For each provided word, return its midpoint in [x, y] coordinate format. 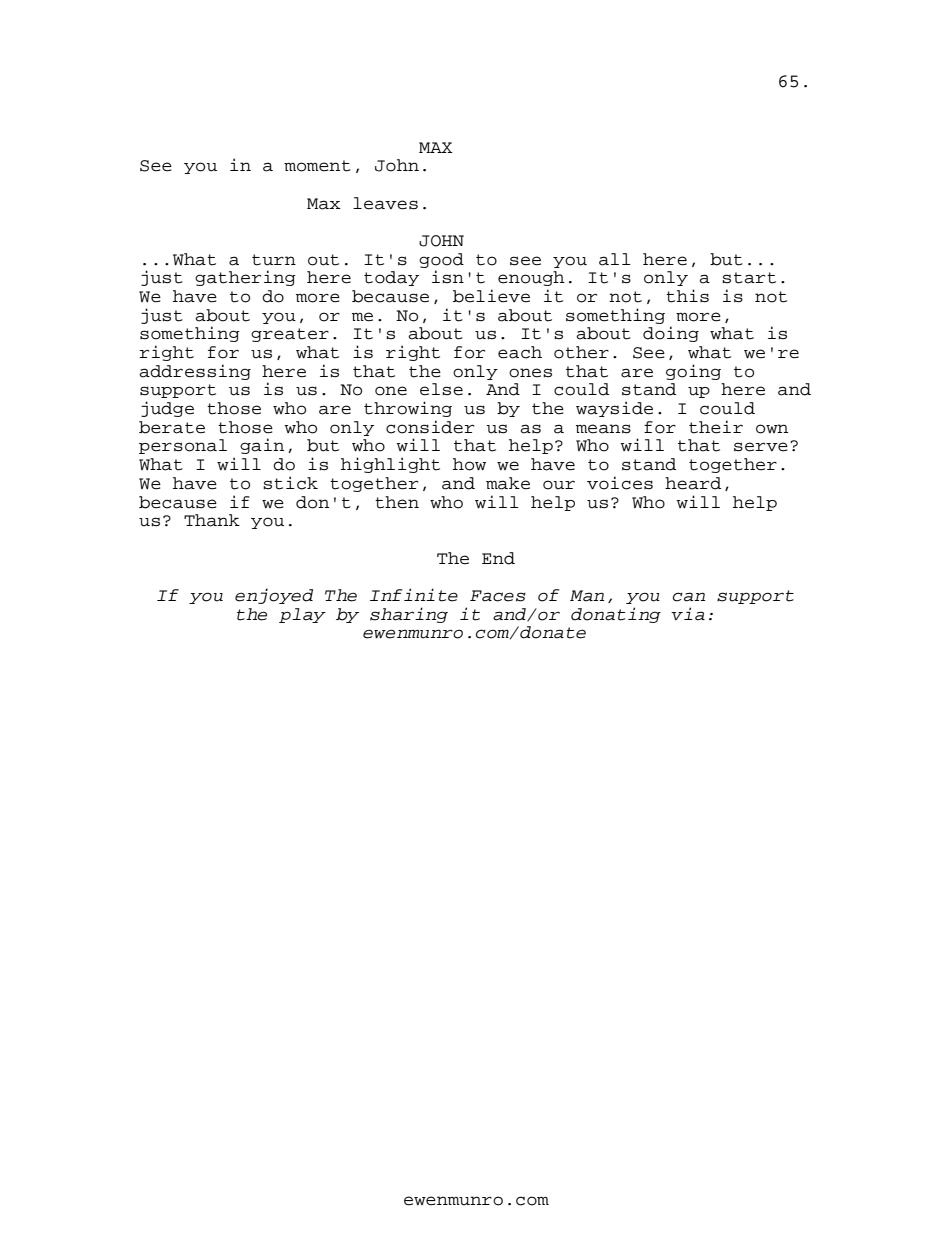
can [689, 597]
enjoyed [274, 596]
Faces [498, 596]
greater [290, 335]
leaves [385, 203]
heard [693, 483]
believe [491, 296]
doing [671, 334]
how [469, 464]
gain [262, 446]
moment [317, 166]
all [615, 259]
